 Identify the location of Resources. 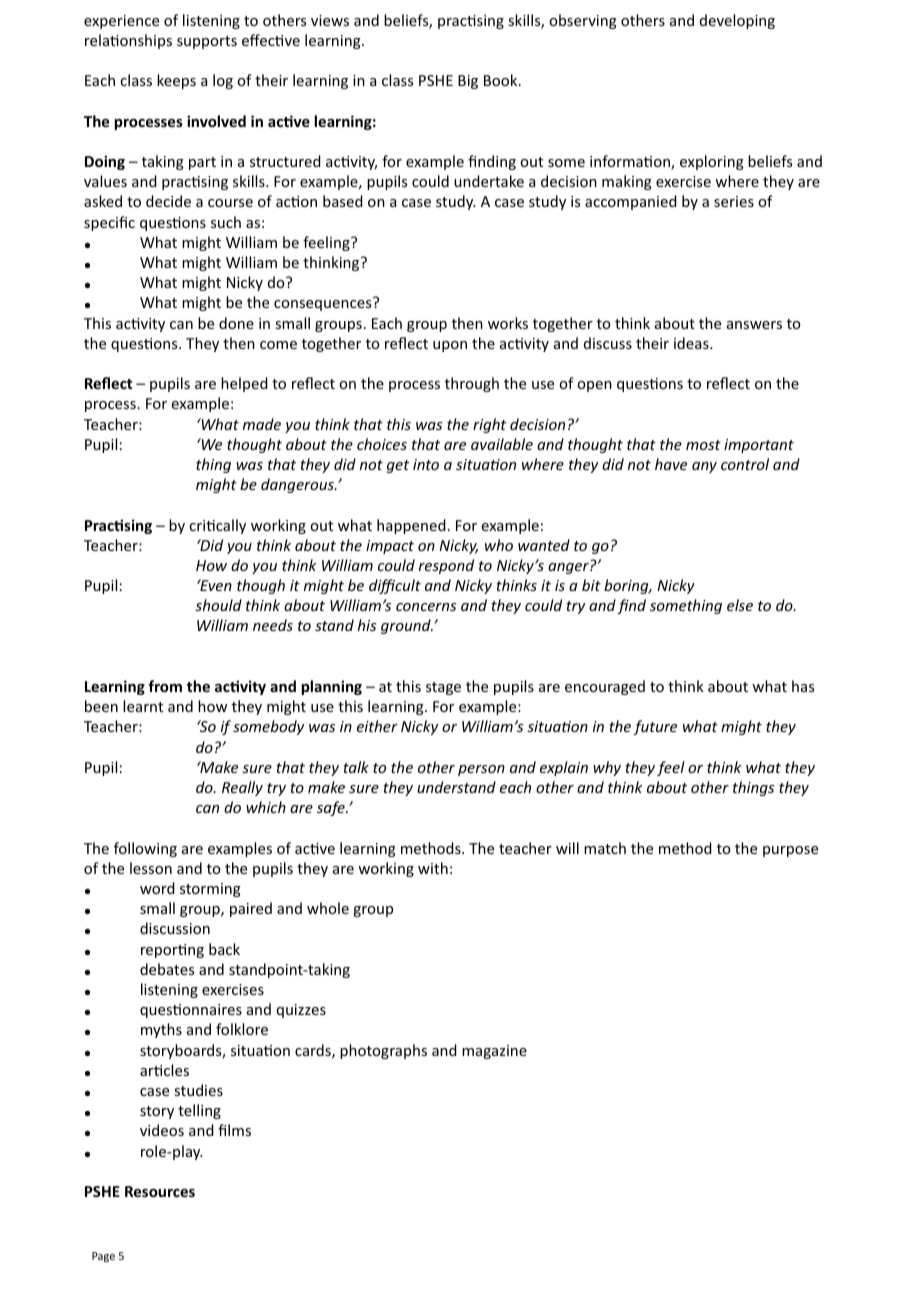
(160, 1191).
